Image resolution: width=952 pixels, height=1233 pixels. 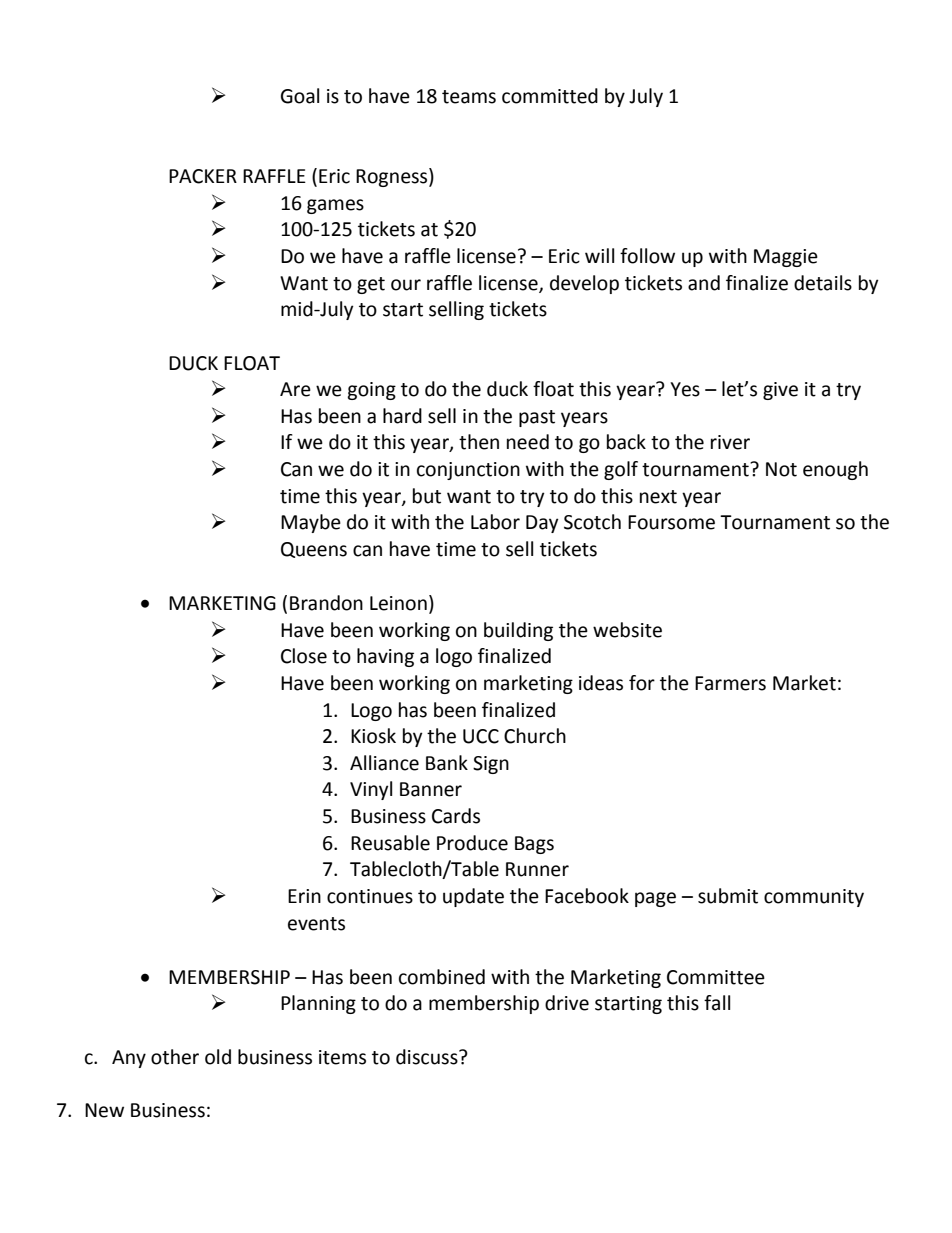 I want to click on PACKER, so click(x=203, y=176).
